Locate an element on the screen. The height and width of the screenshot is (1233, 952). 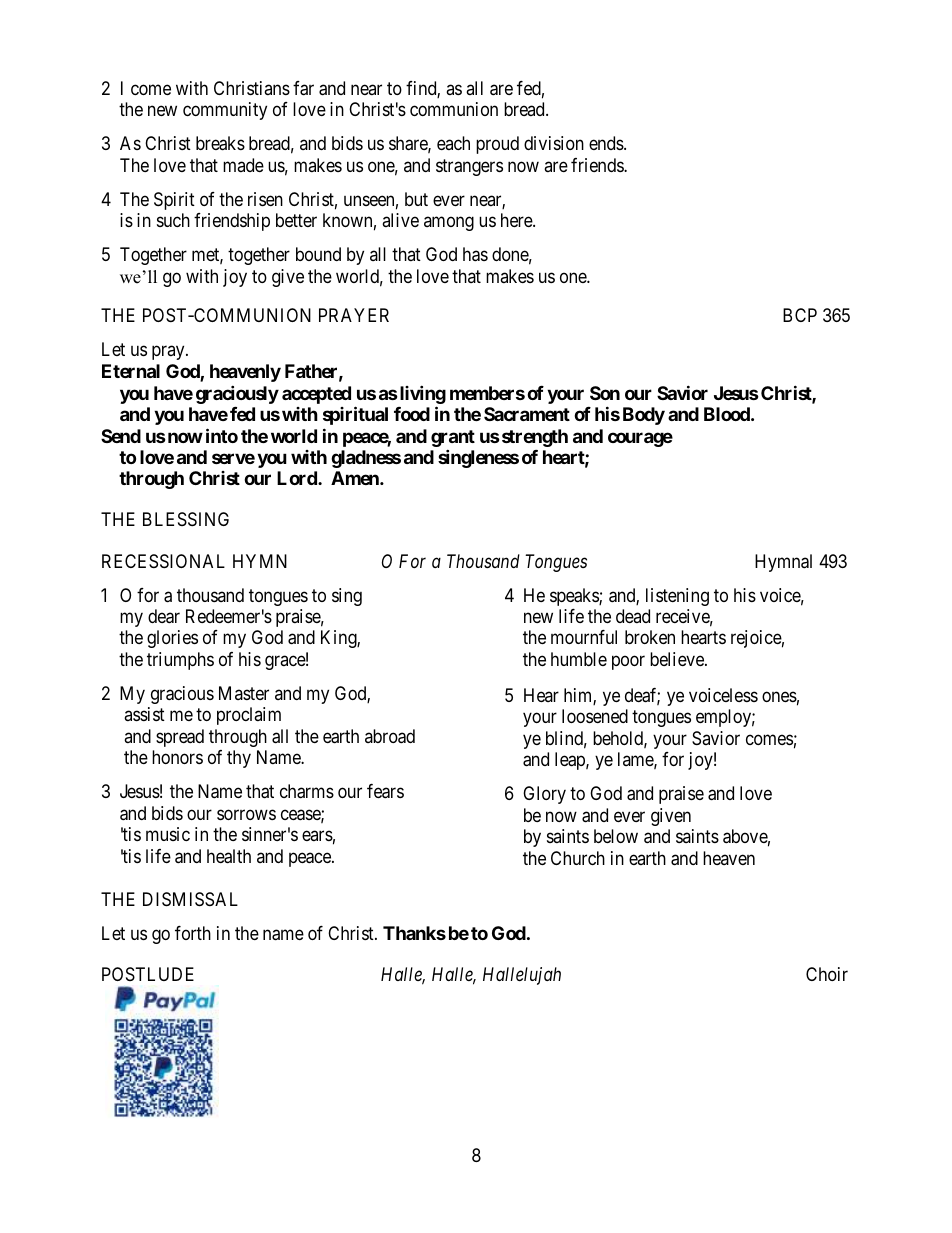
forth is located at coordinates (193, 933).
